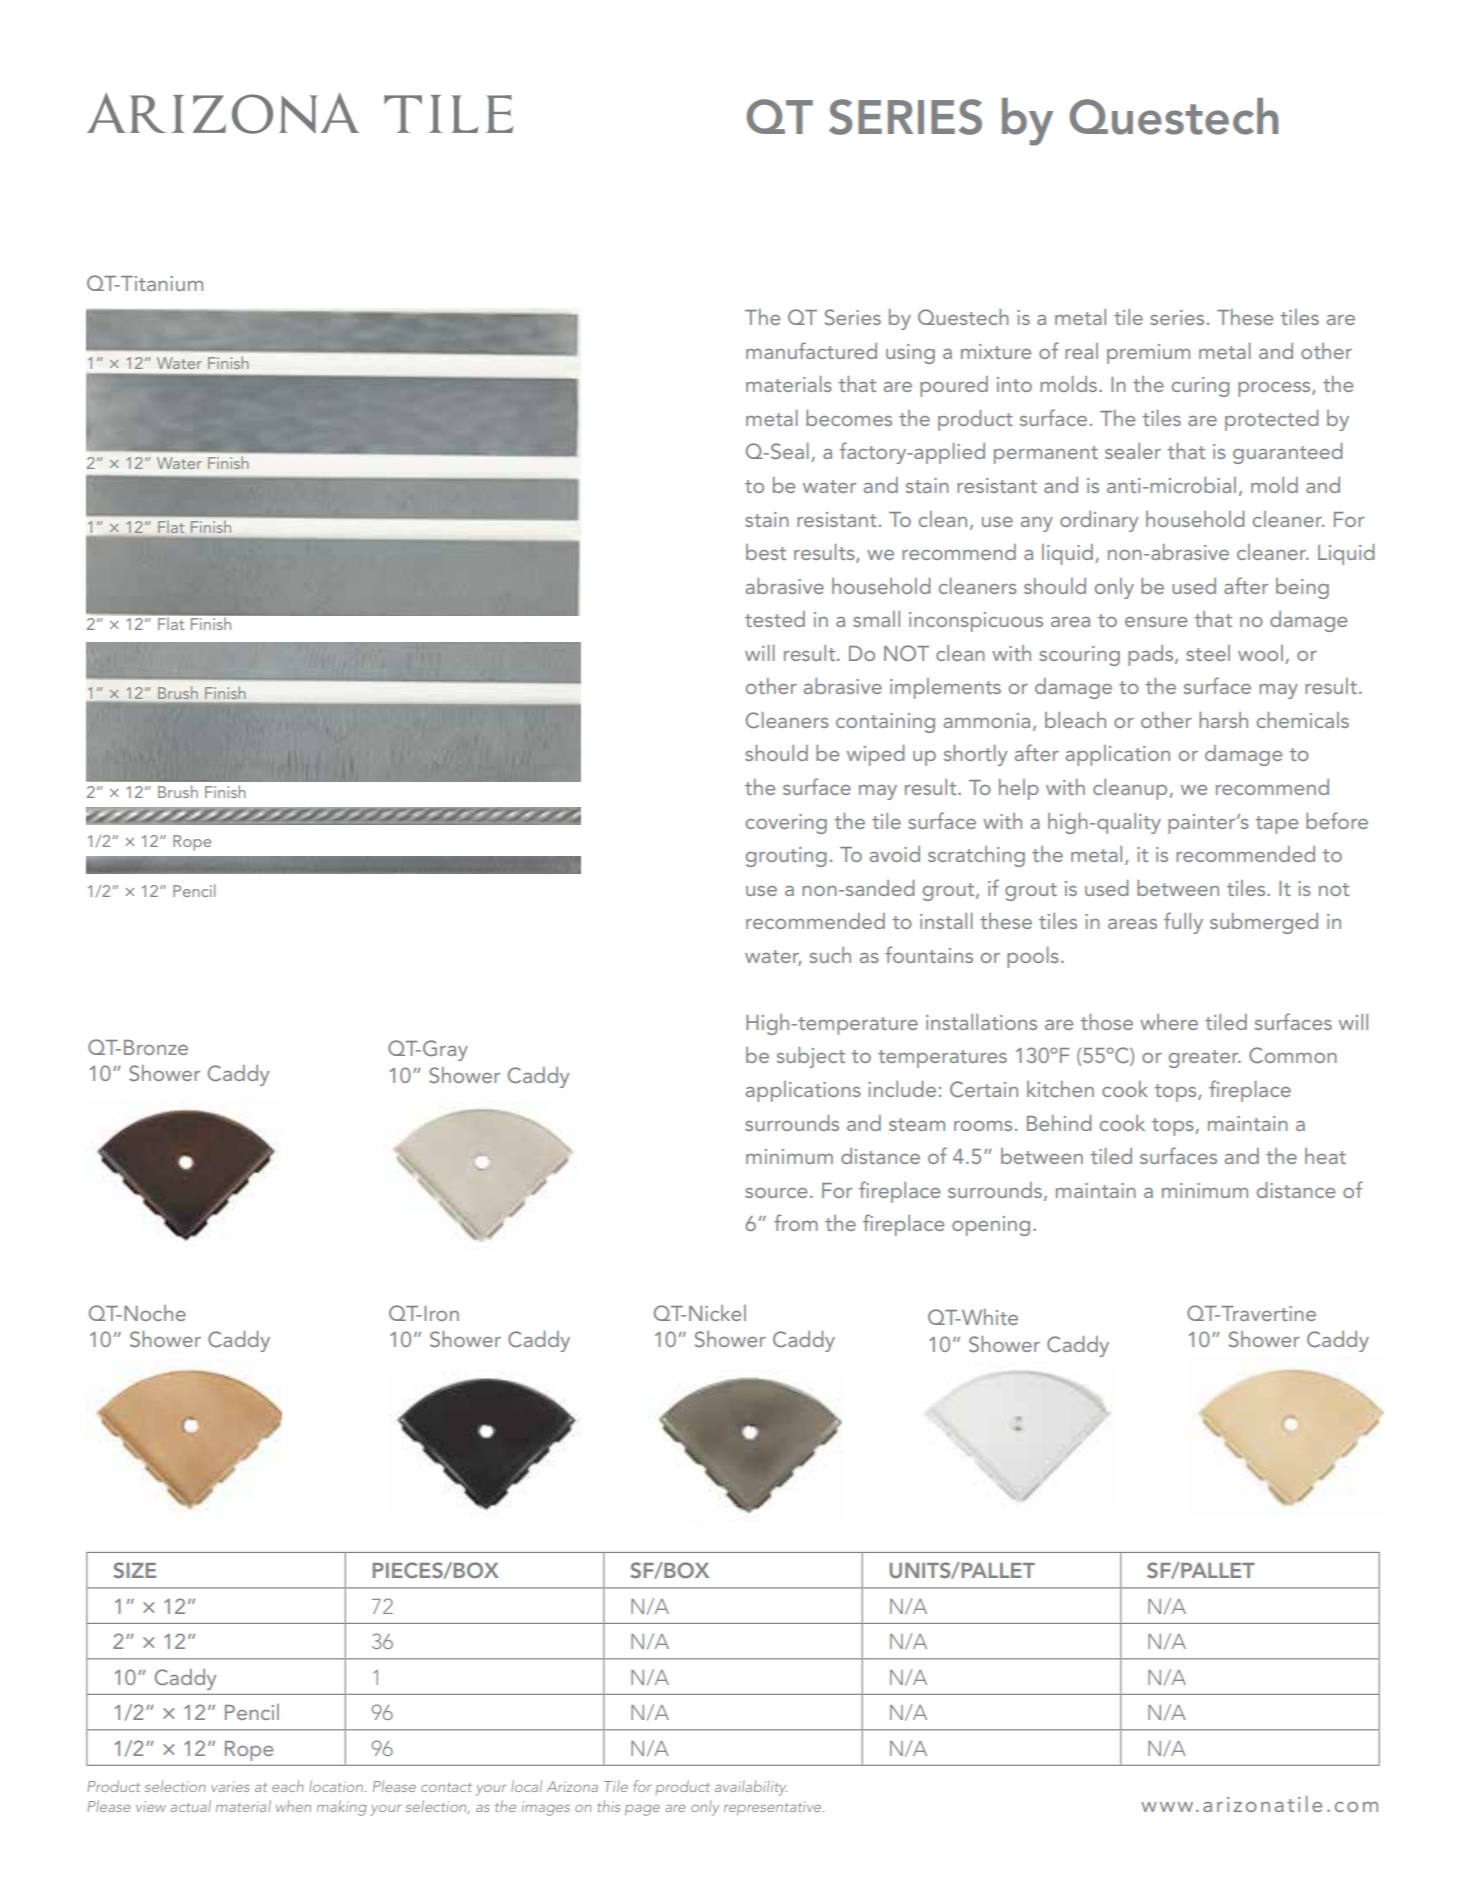  Describe the element at coordinates (1200, 387) in the image. I see `curing` at that location.
